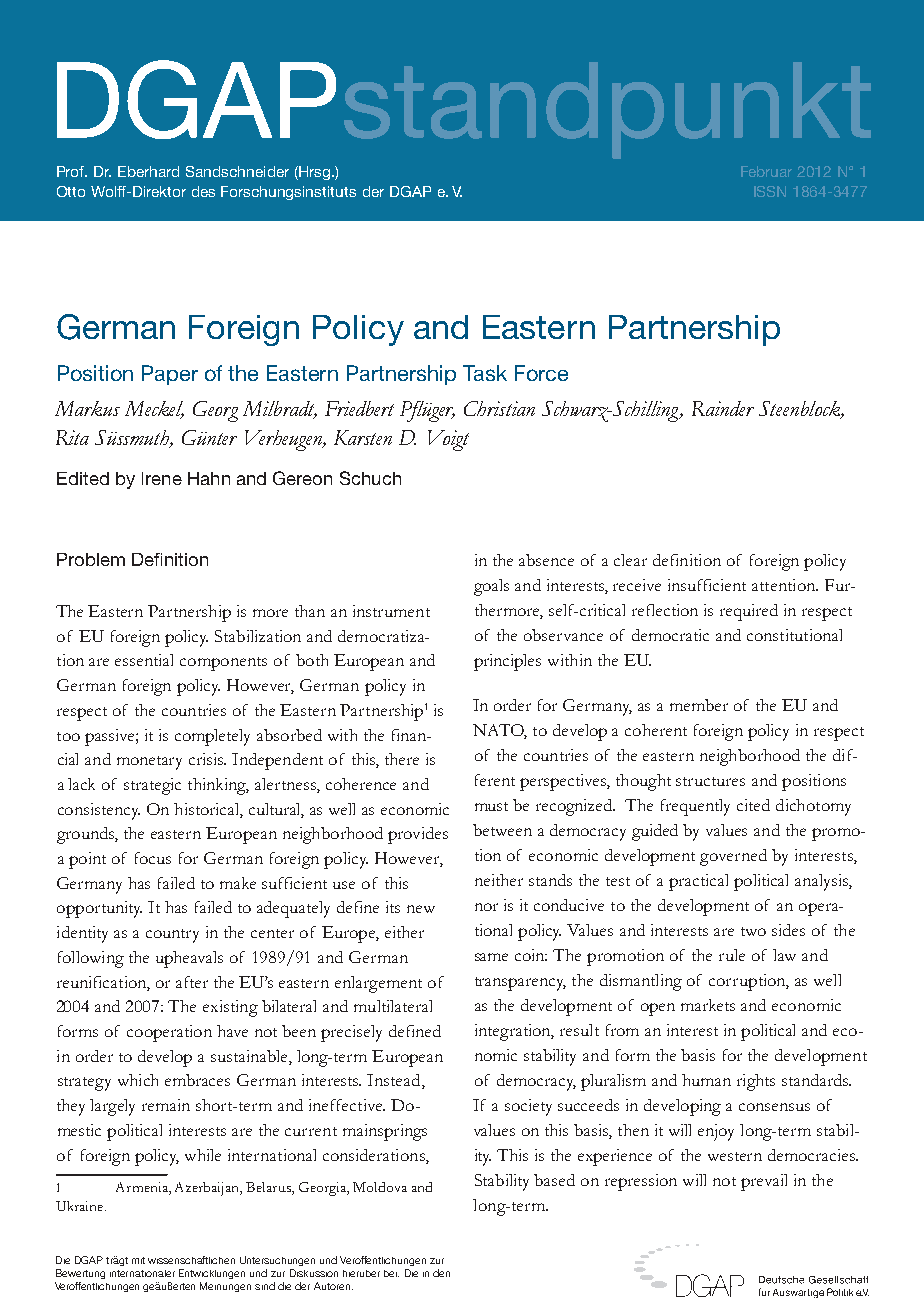 The height and width of the document is (1308, 924). Describe the element at coordinates (500, 731) in the document. I see `NATO` at that location.
